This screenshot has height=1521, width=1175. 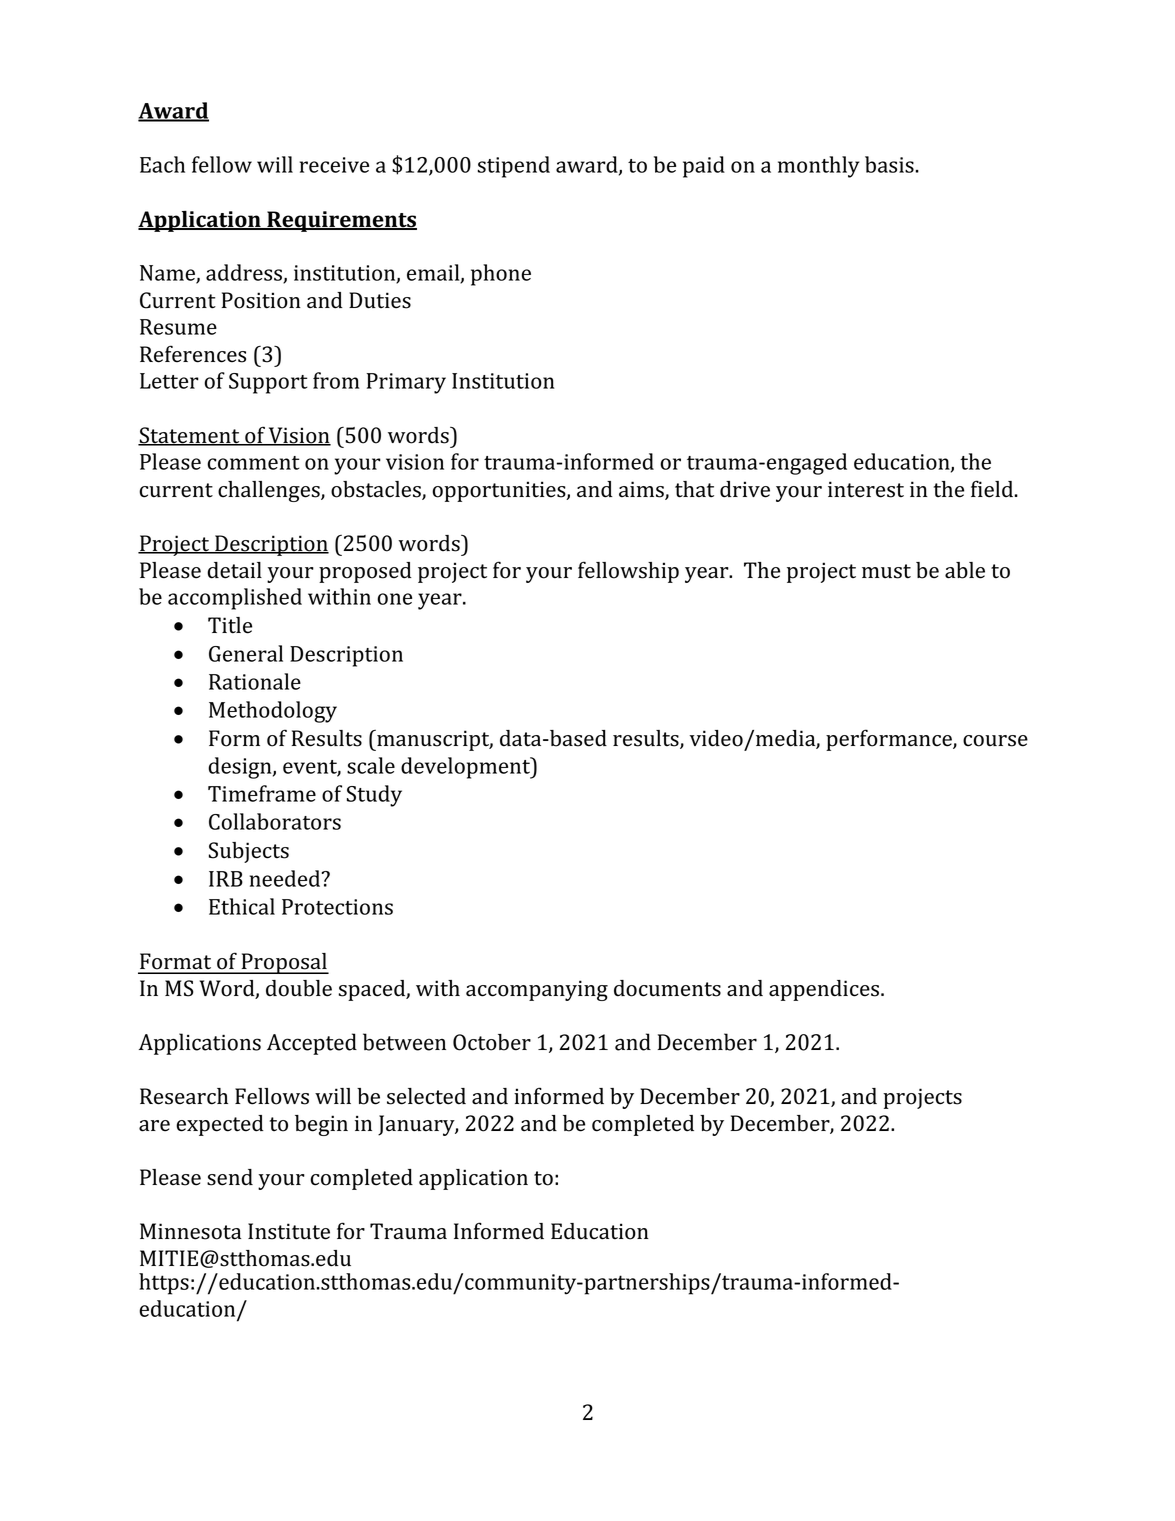 What do you see at coordinates (426, 1096) in the screenshot?
I see `selected` at bounding box center [426, 1096].
